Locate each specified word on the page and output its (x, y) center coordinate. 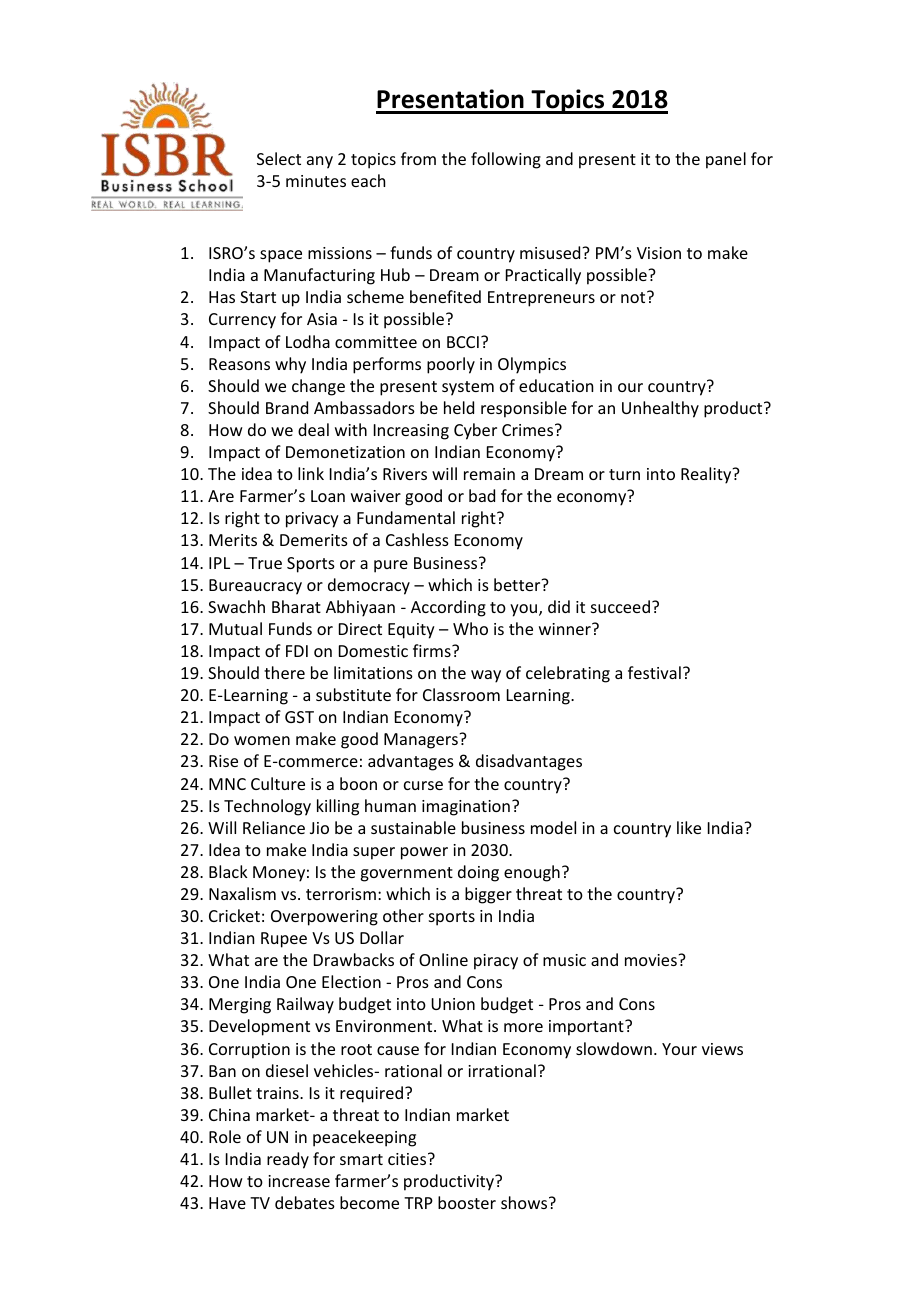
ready (288, 1160)
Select (279, 158)
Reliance (274, 827)
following (506, 160)
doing (478, 873)
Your (679, 1049)
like (689, 827)
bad (482, 495)
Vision (659, 253)
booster (467, 1202)
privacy (312, 520)
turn (624, 474)
